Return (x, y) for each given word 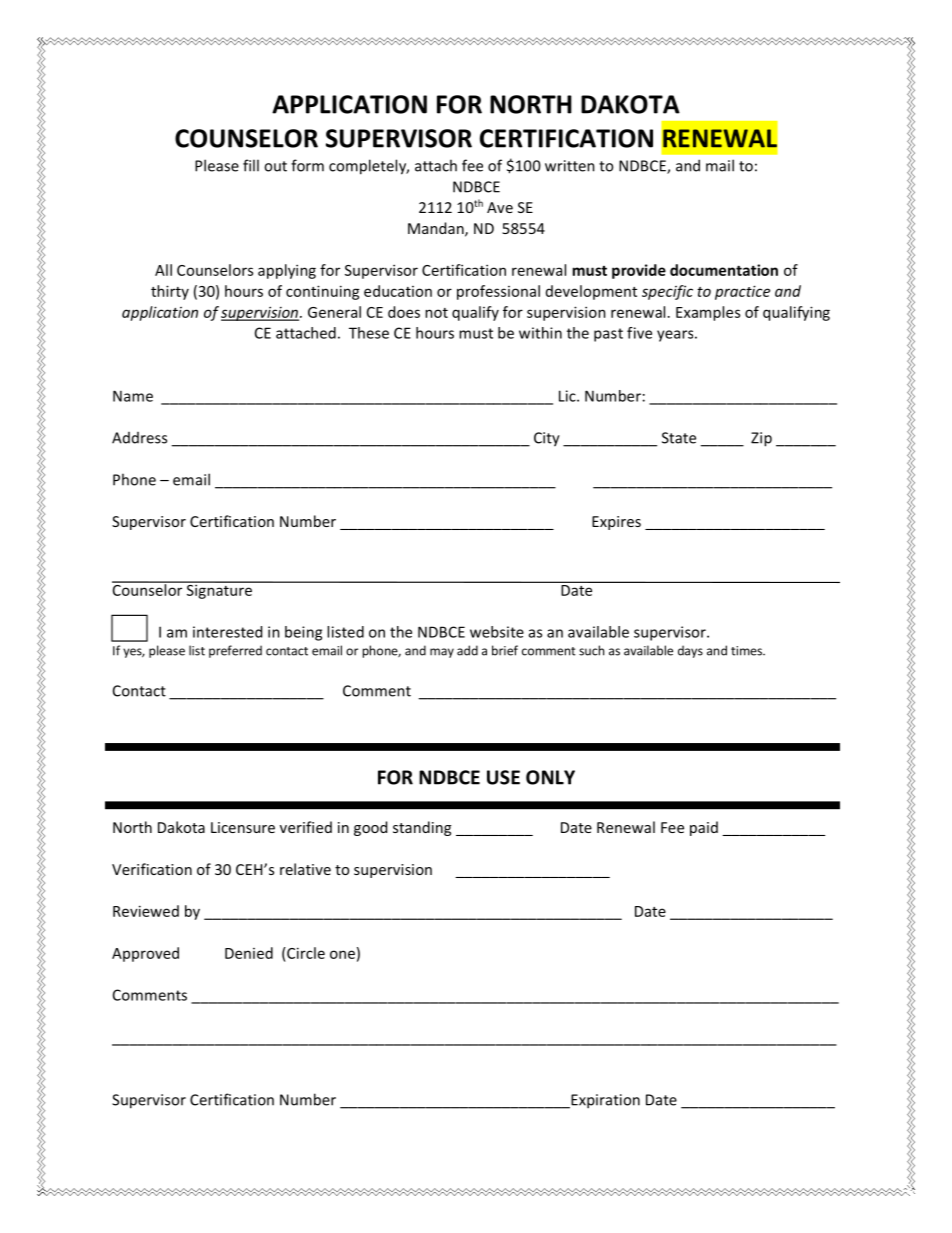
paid (704, 828)
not (436, 313)
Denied (249, 953)
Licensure (243, 827)
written (570, 166)
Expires (616, 523)
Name (133, 396)
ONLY (550, 777)
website (497, 632)
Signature (219, 590)
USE (503, 777)
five (639, 333)
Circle (305, 953)
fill (251, 165)
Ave (500, 207)
